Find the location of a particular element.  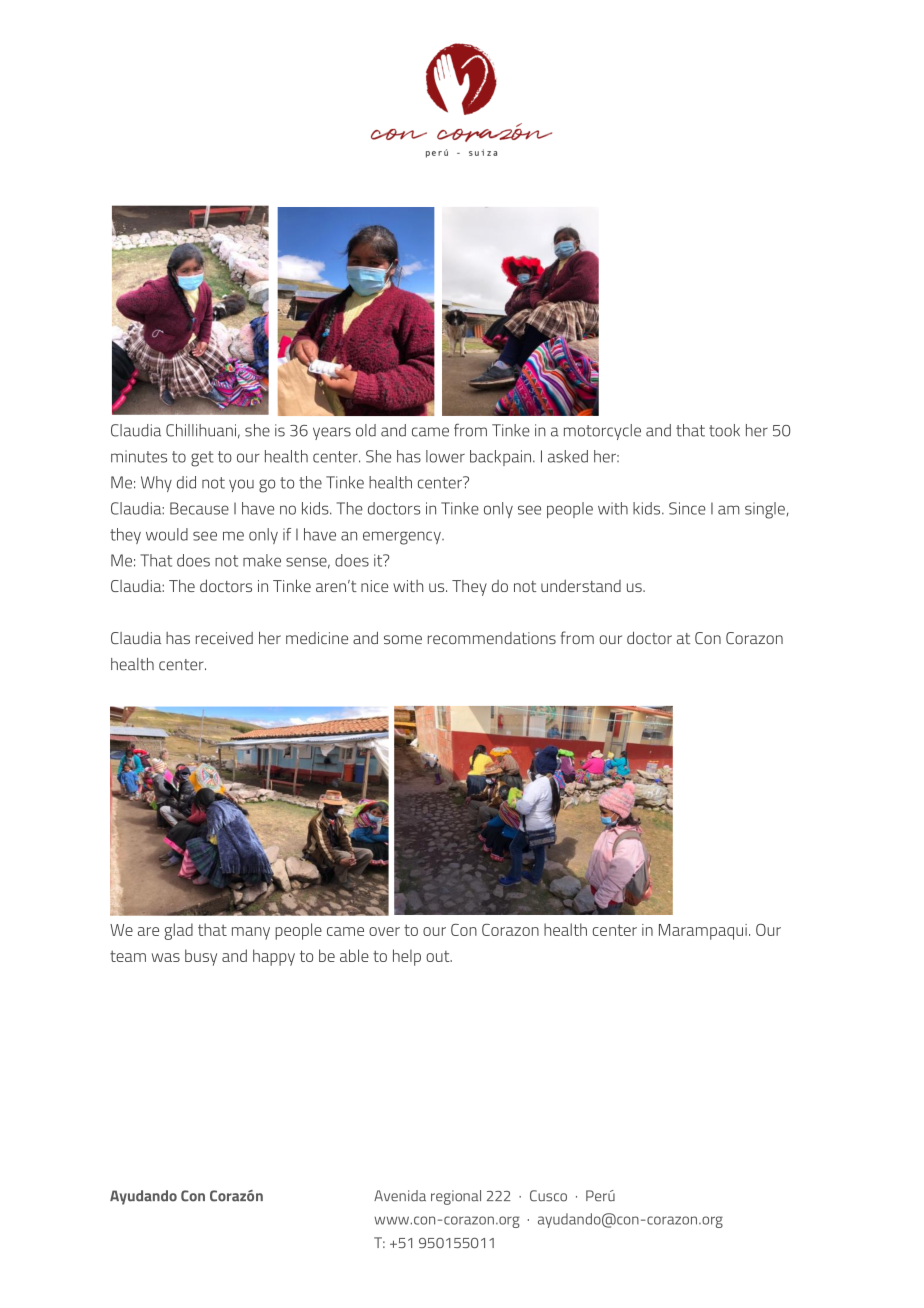

able is located at coordinates (354, 955).
